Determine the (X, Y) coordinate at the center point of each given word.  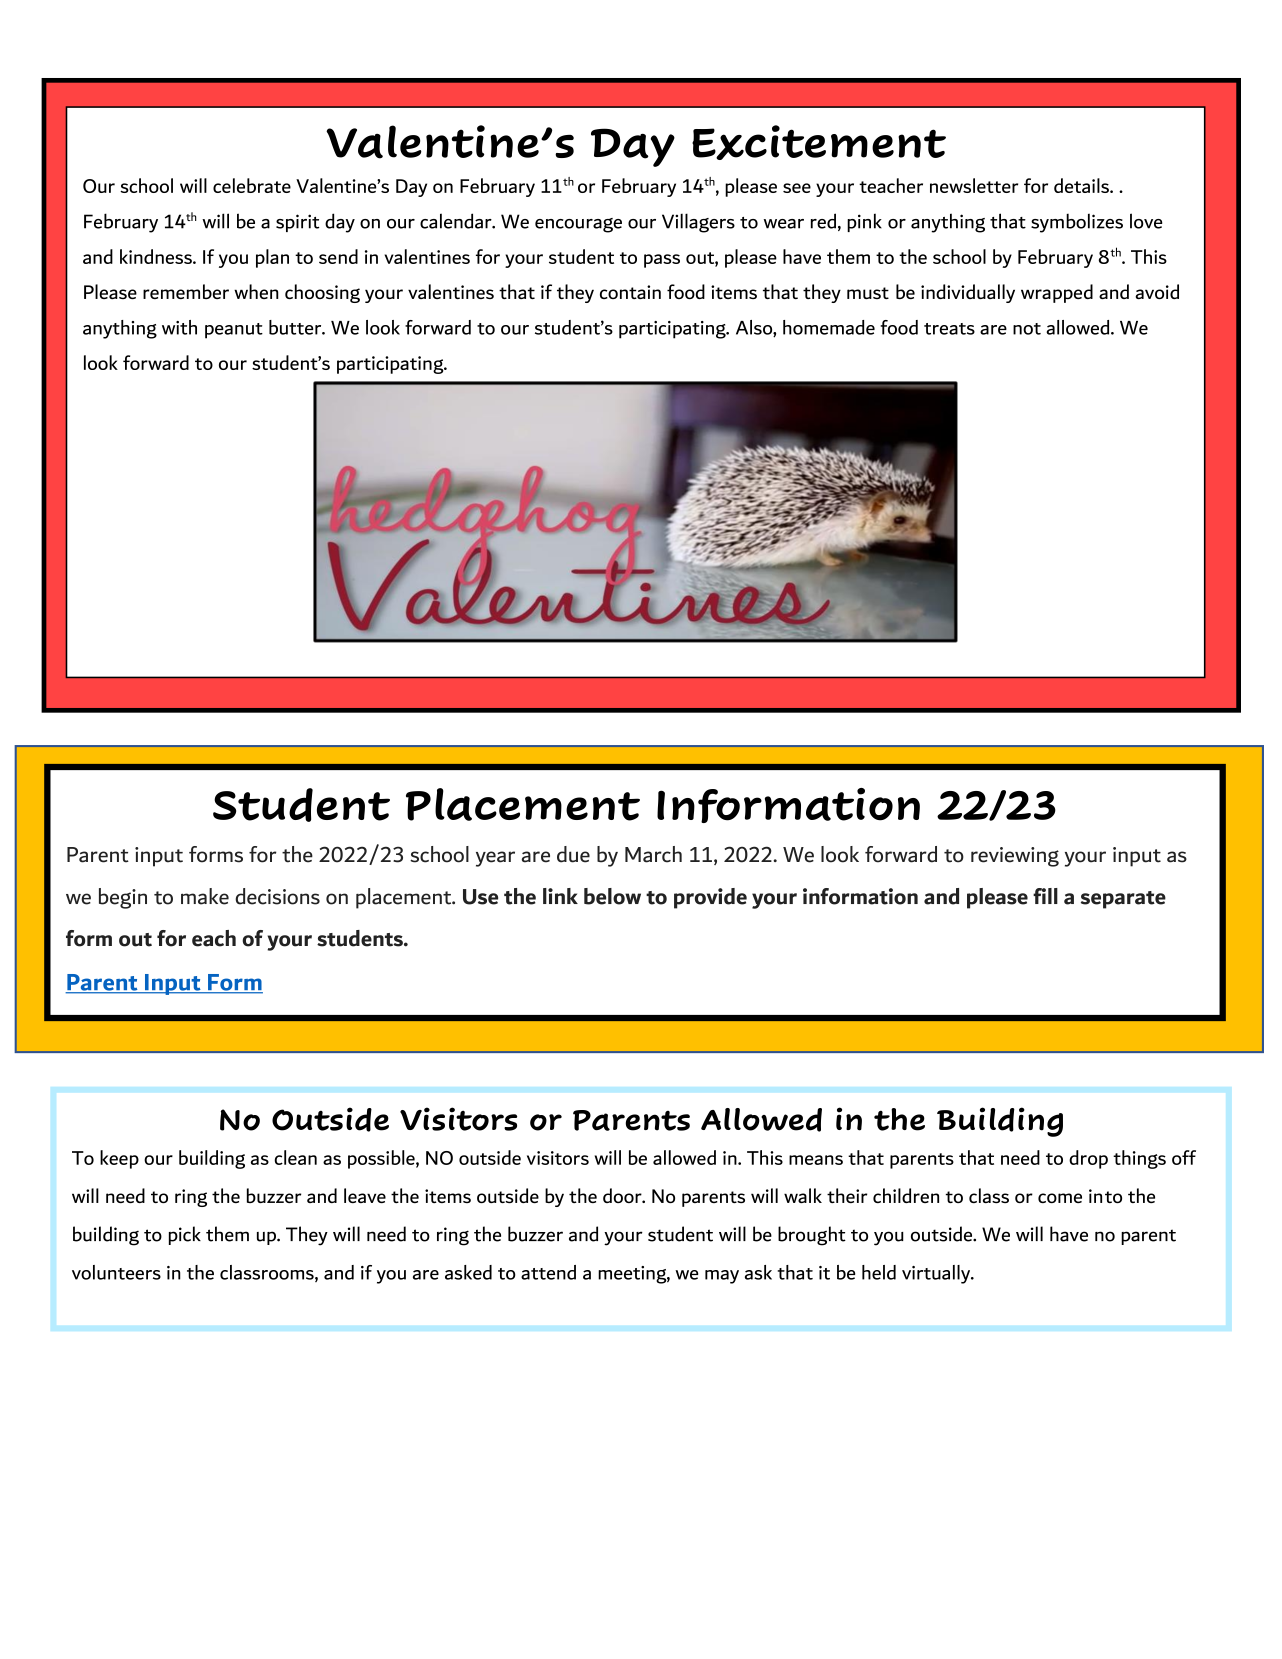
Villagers (698, 223)
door (623, 1195)
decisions (277, 896)
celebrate (252, 185)
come (1060, 1198)
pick (185, 1235)
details (1082, 185)
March (653, 854)
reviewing (1015, 857)
